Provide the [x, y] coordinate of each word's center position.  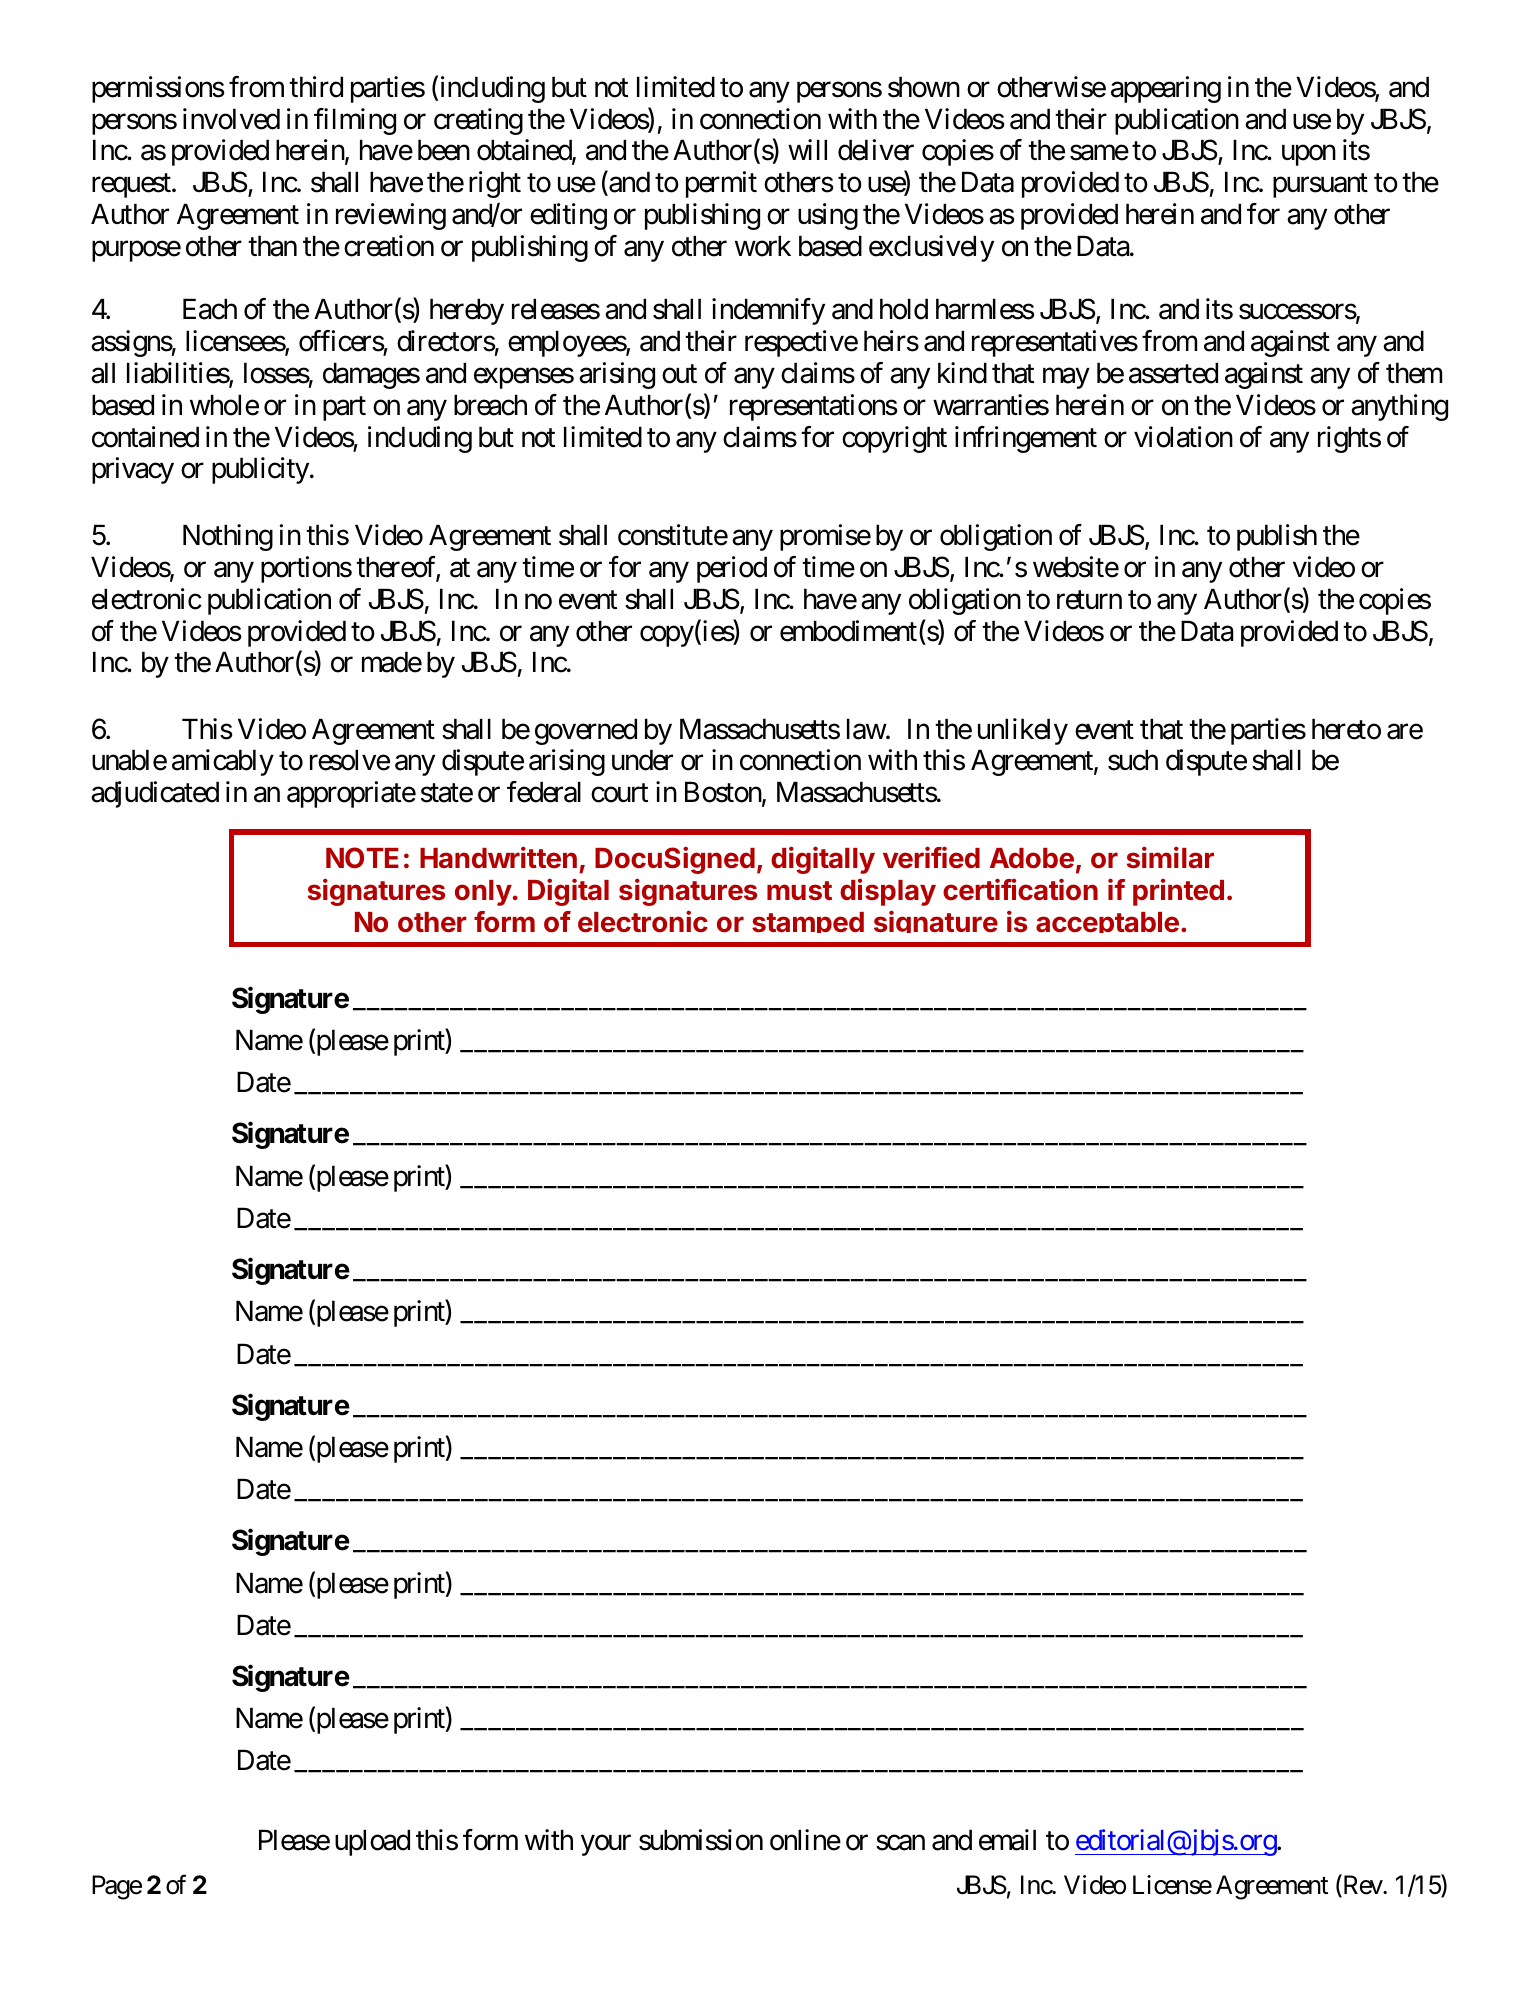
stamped [808, 922]
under [642, 760]
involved [231, 119]
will [807, 149]
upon [1309, 155]
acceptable [1107, 922]
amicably [223, 762]
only [483, 893]
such [1133, 760]
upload [372, 1842]
